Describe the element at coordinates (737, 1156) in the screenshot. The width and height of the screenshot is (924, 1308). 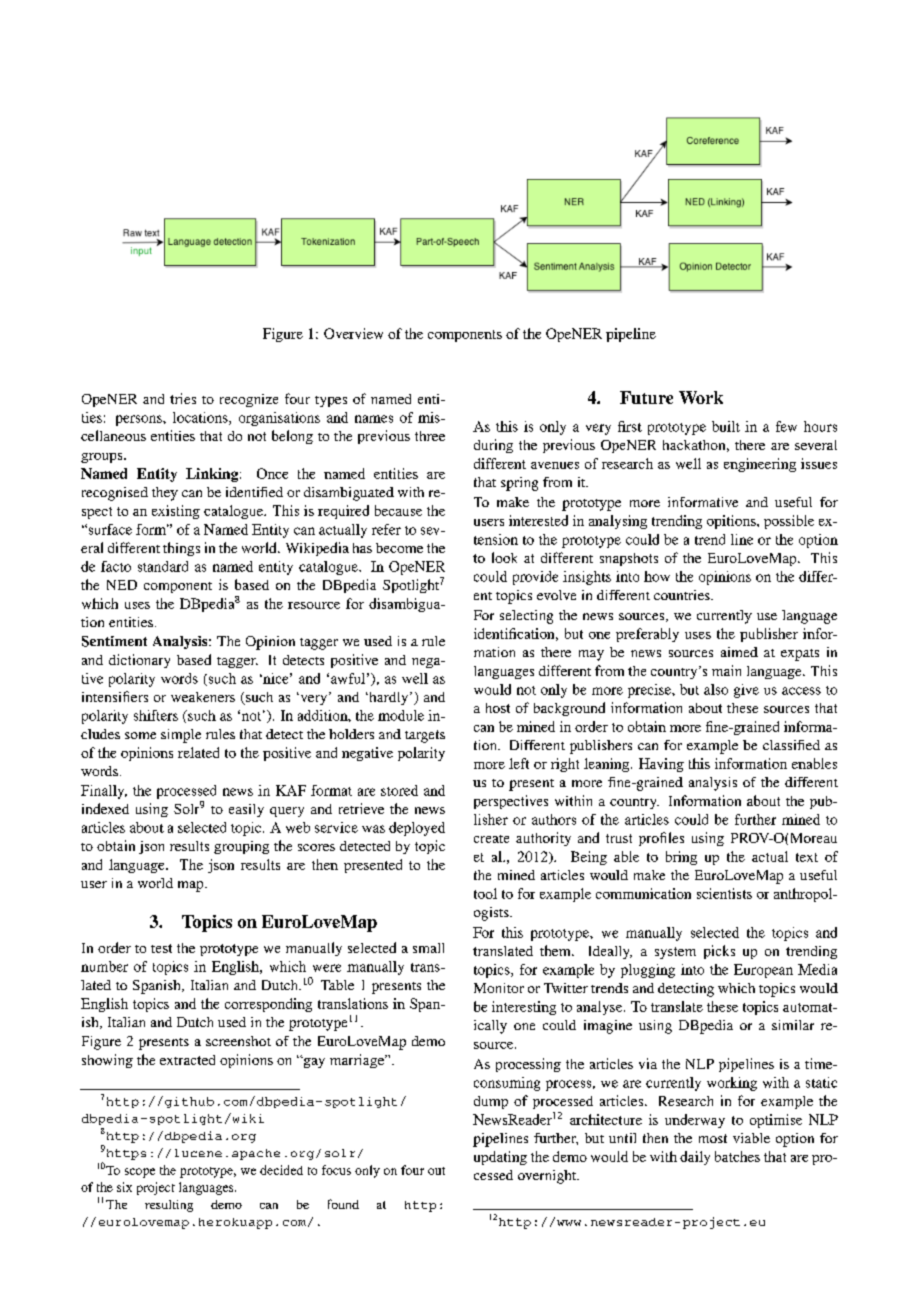
I see `batches` at that location.
